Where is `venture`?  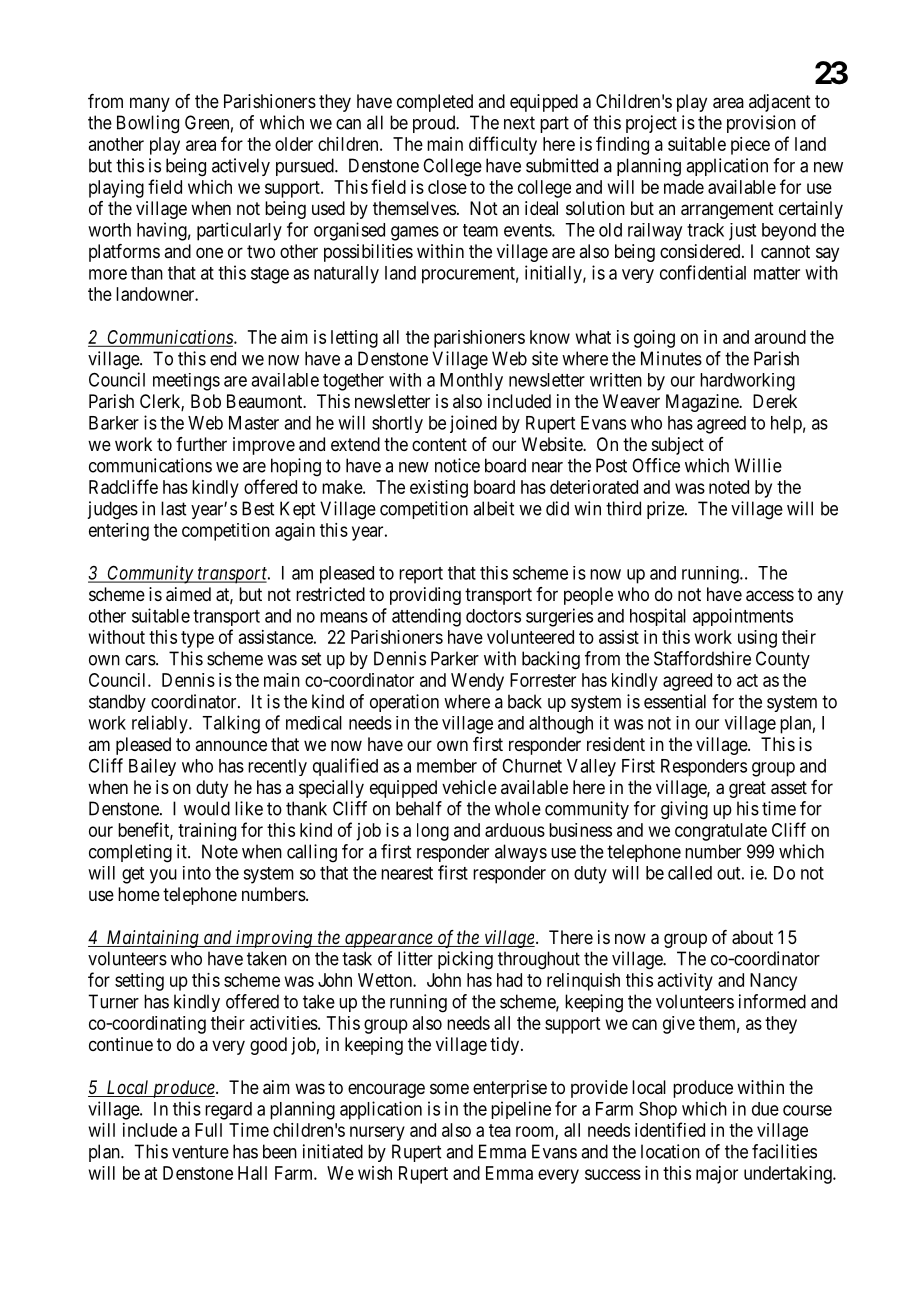 venture is located at coordinates (200, 1152).
